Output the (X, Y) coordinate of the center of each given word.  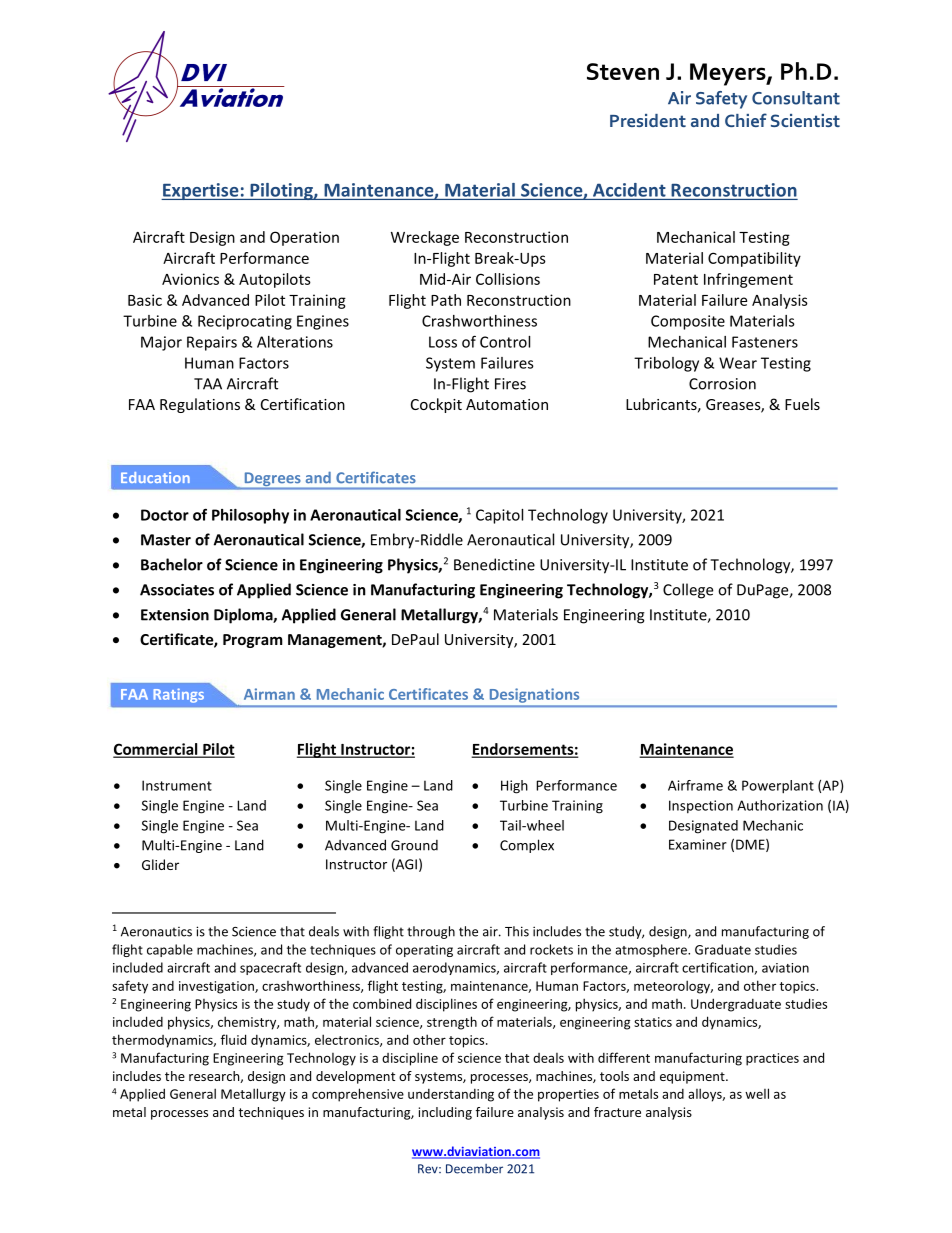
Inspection (701, 806)
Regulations (200, 405)
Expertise (201, 191)
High (514, 787)
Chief (746, 120)
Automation (507, 404)
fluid (233, 1039)
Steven (623, 71)
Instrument (177, 785)
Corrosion (722, 384)
